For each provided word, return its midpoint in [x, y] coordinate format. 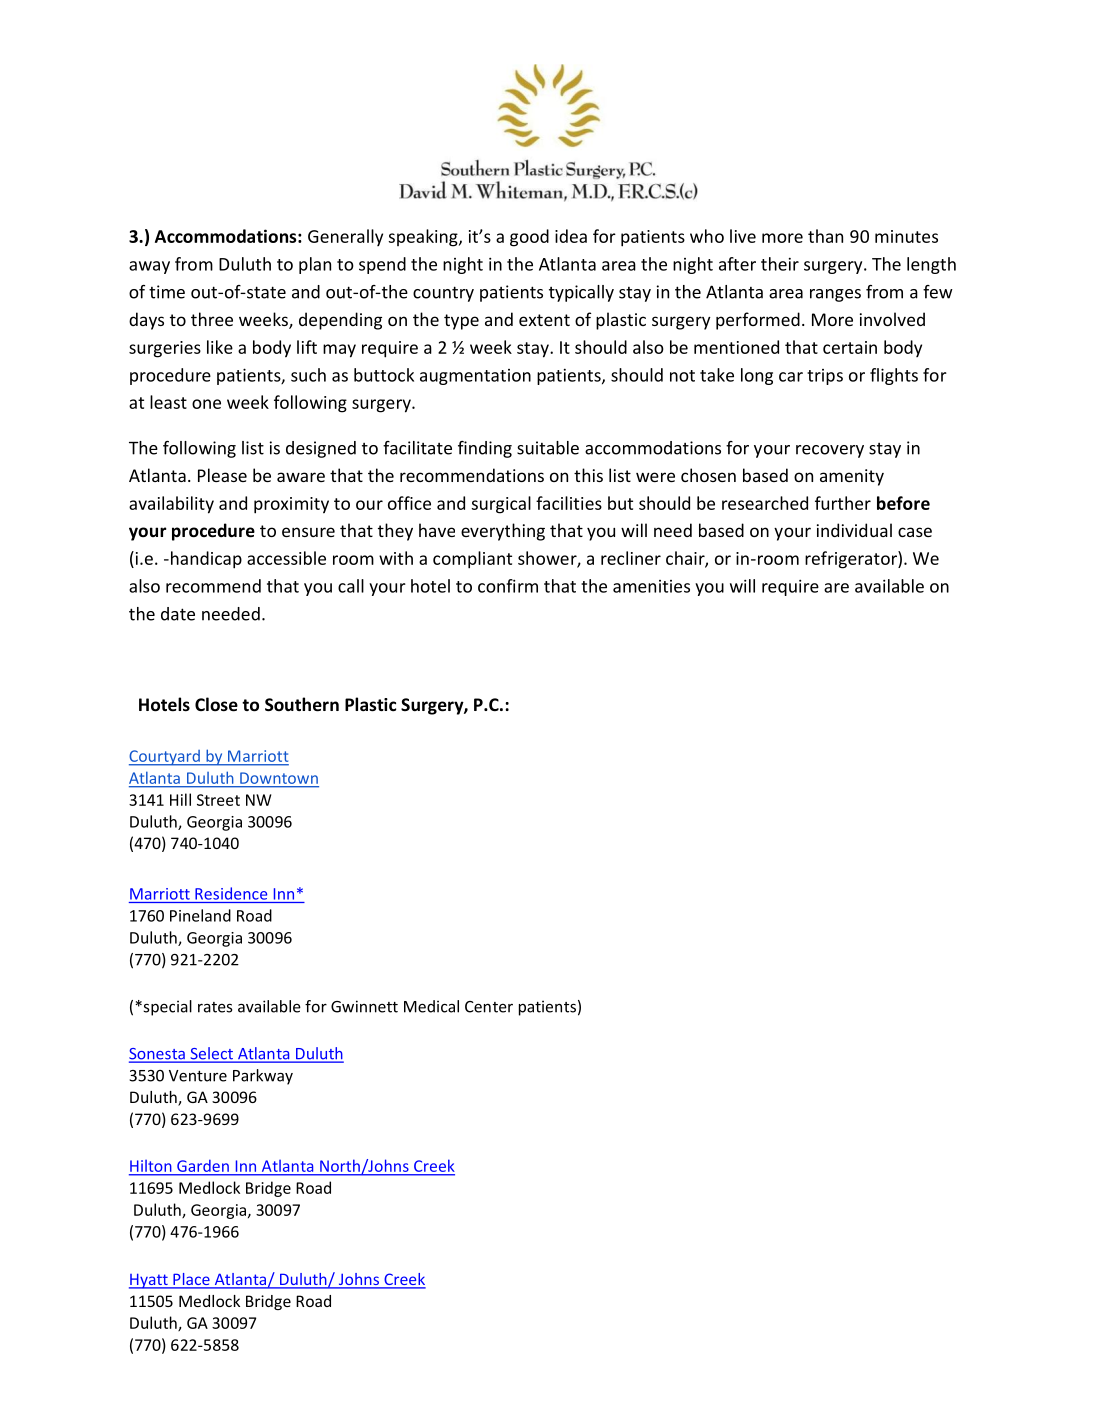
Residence [231, 893]
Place [191, 1280]
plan [315, 265]
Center [489, 1007]
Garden [203, 1166]
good [529, 238]
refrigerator [852, 560]
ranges [835, 295]
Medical [431, 1006]
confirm [508, 586]
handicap [205, 560]
